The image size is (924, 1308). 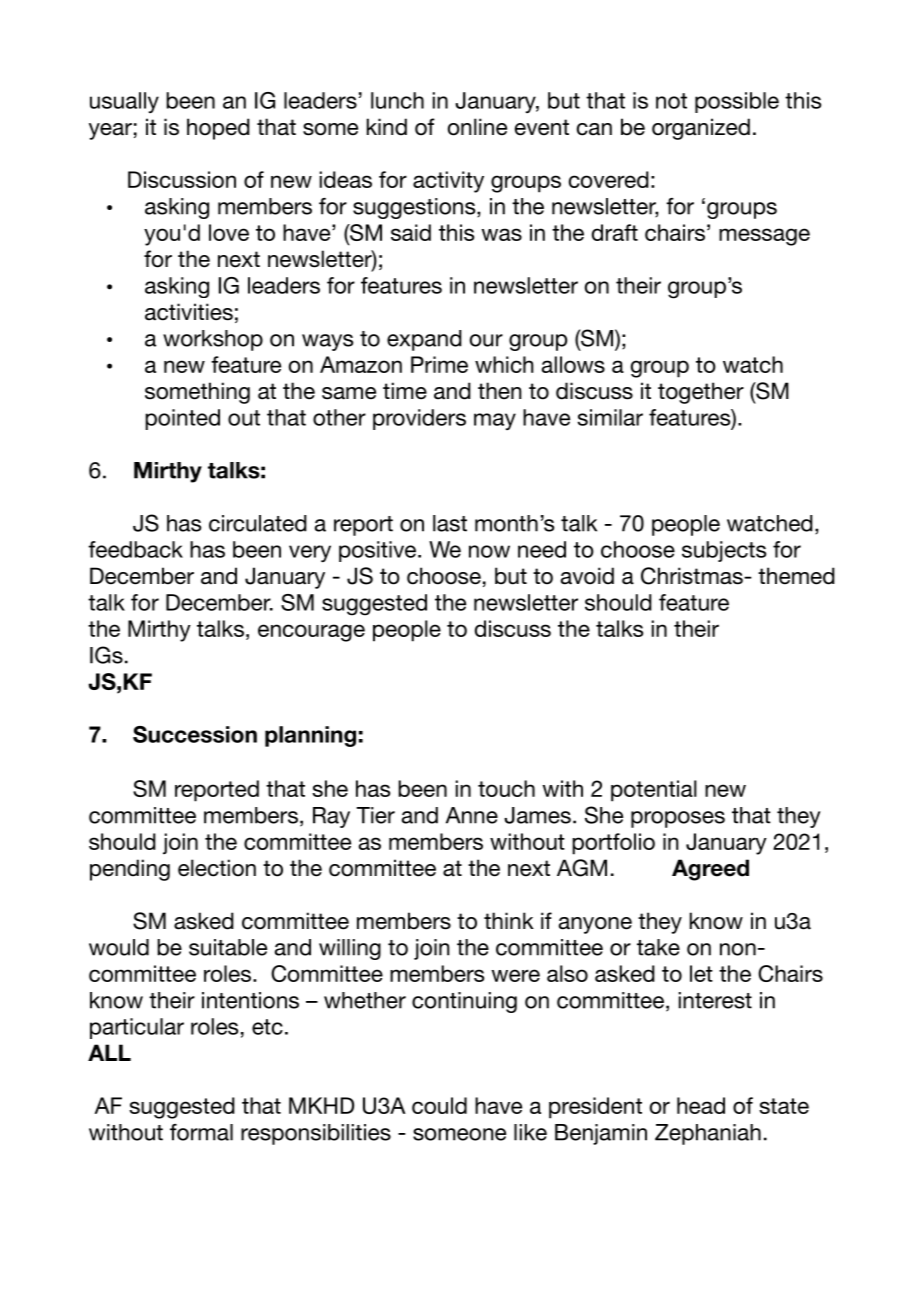 What do you see at coordinates (477, 127) in the page?
I see `online` at bounding box center [477, 127].
